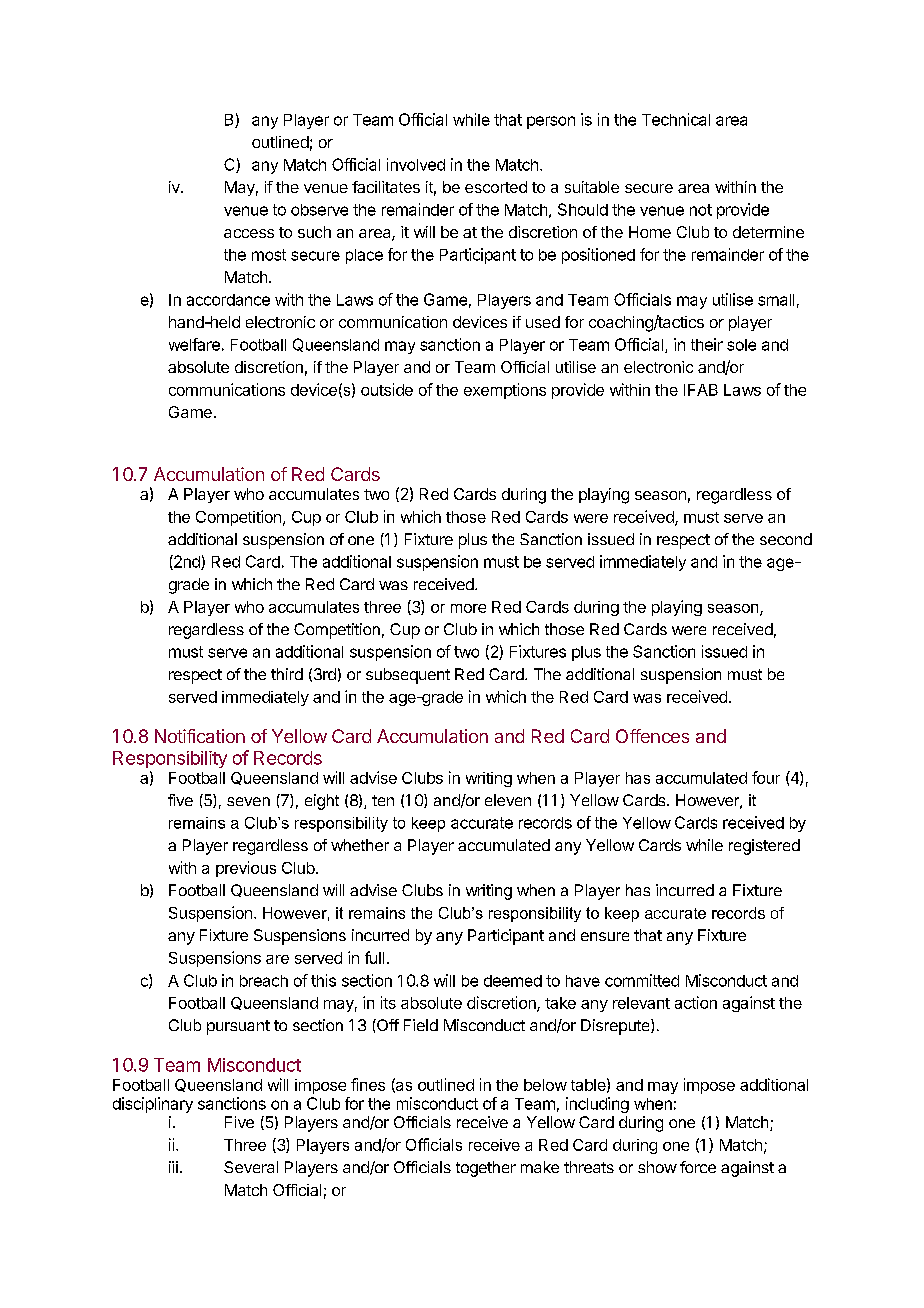 The width and height of the screenshot is (924, 1308). I want to click on more, so click(468, 608).
